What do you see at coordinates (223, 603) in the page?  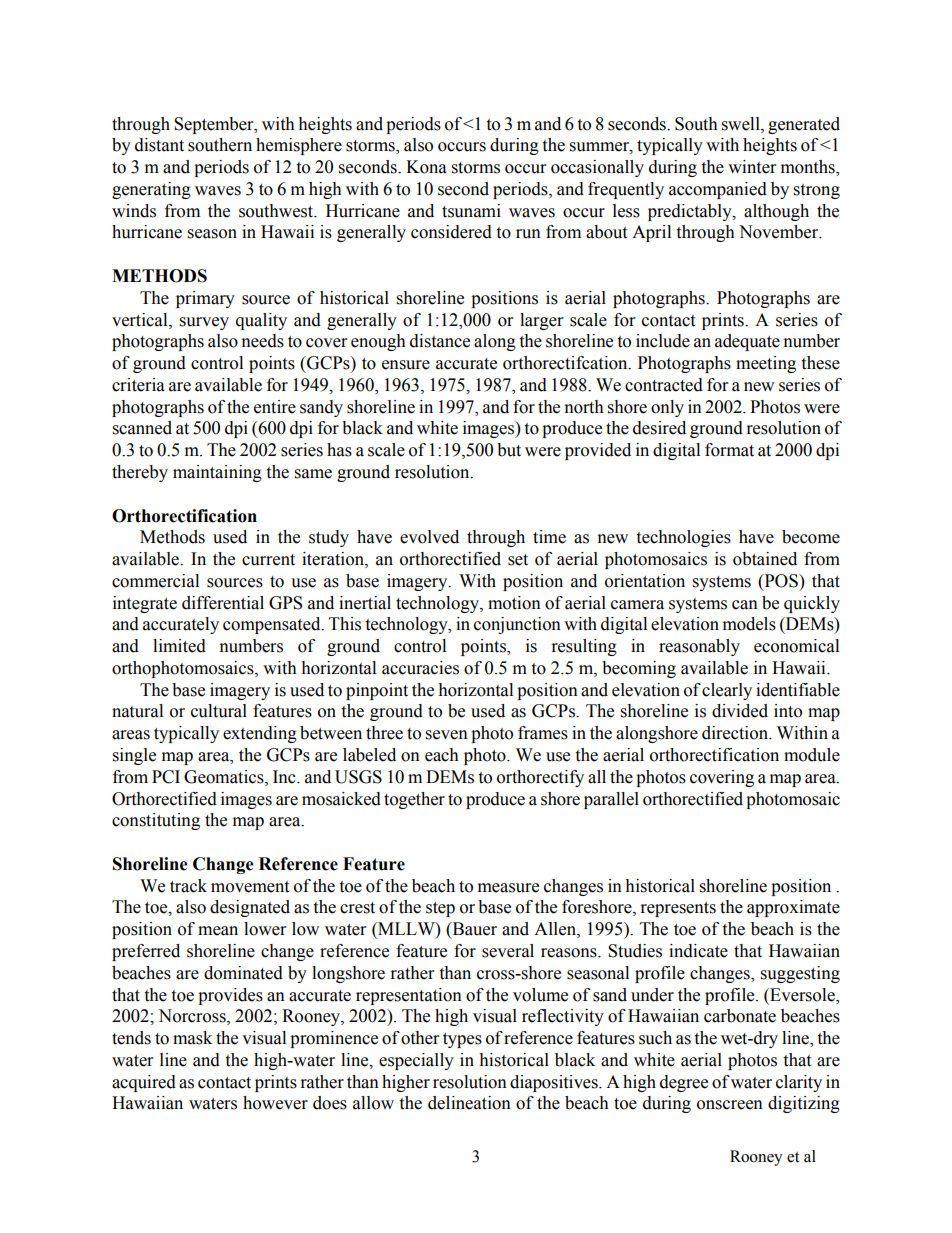 I see `differential` at bounding box center [223, 603].
